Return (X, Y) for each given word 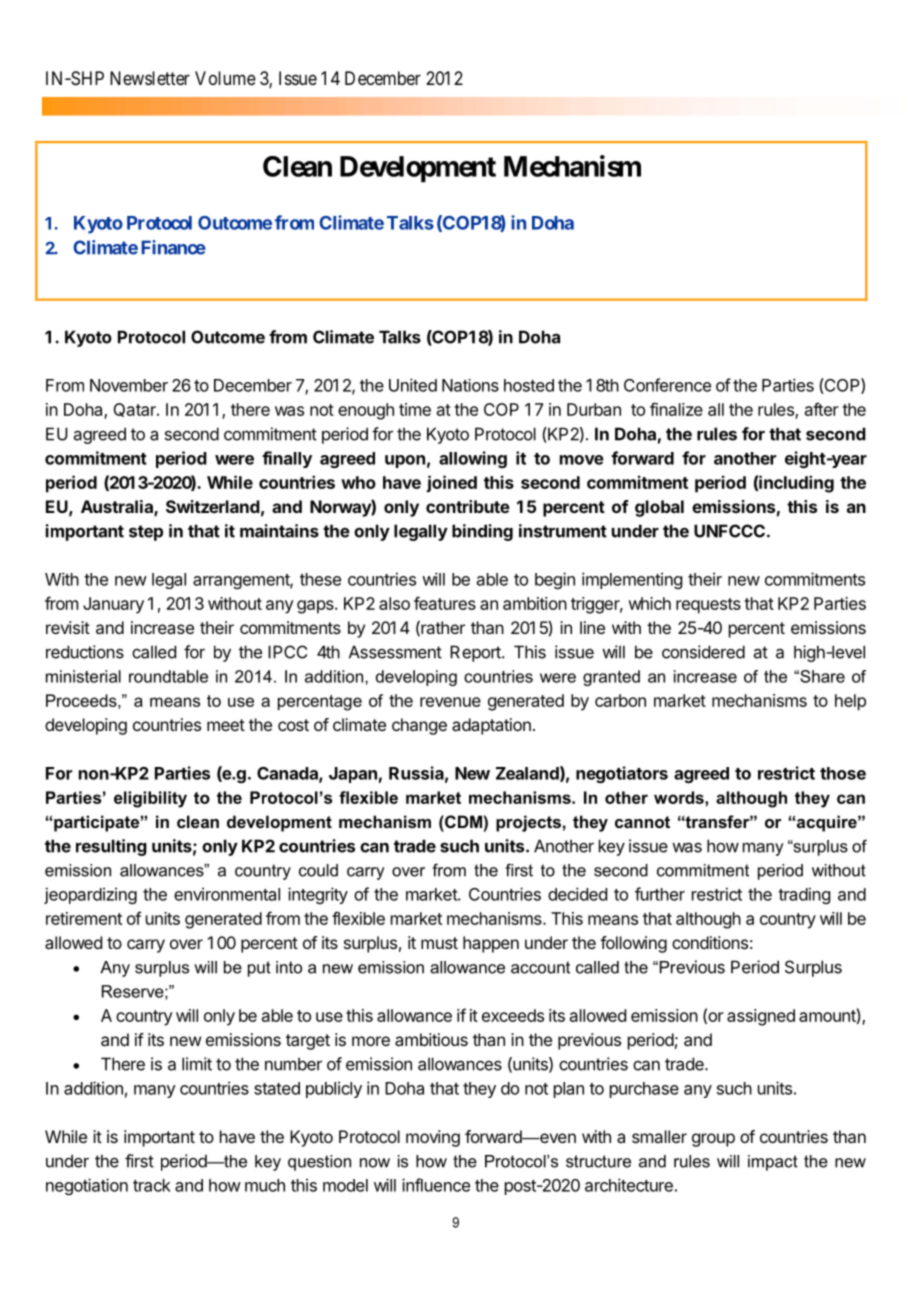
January (113, 605)
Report (476, 653)
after (822, 409)
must (439, 943)
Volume (225, 78)
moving (433, 1138)
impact (773, 1163)
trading (804, 895)
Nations (470, 385)
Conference (667, 385)
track (152, 1185)
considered (703, 652)
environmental (227, 894)
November (129, 385)
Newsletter (150, 78)
